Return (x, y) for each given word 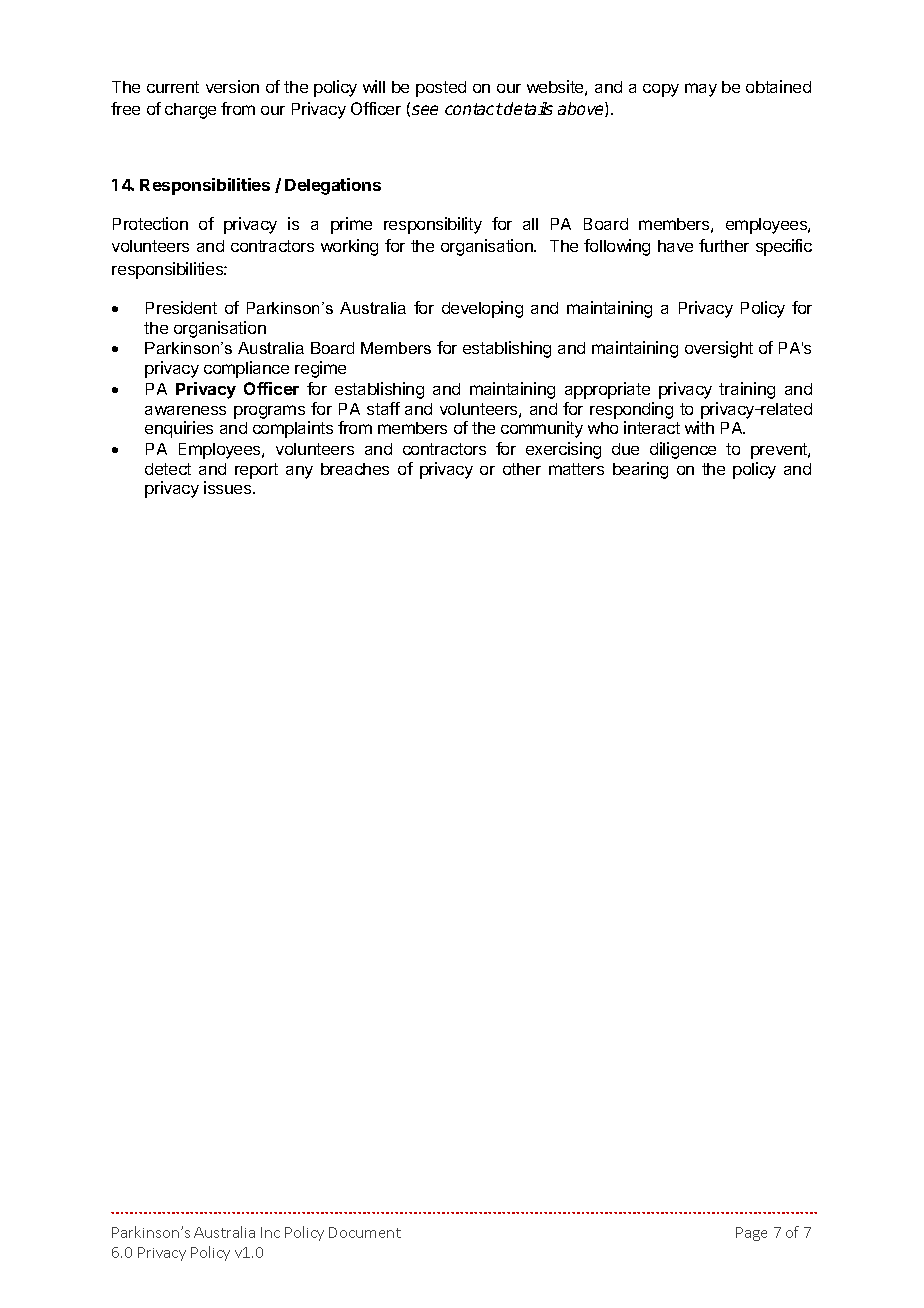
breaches (355, 469)
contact (474, 109)
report (256, 471)
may (701, 90)
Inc (270, 1232)
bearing (640, 470)
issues (229, 487)
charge (190, 111)
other (522, 469)
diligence (683, 450)
